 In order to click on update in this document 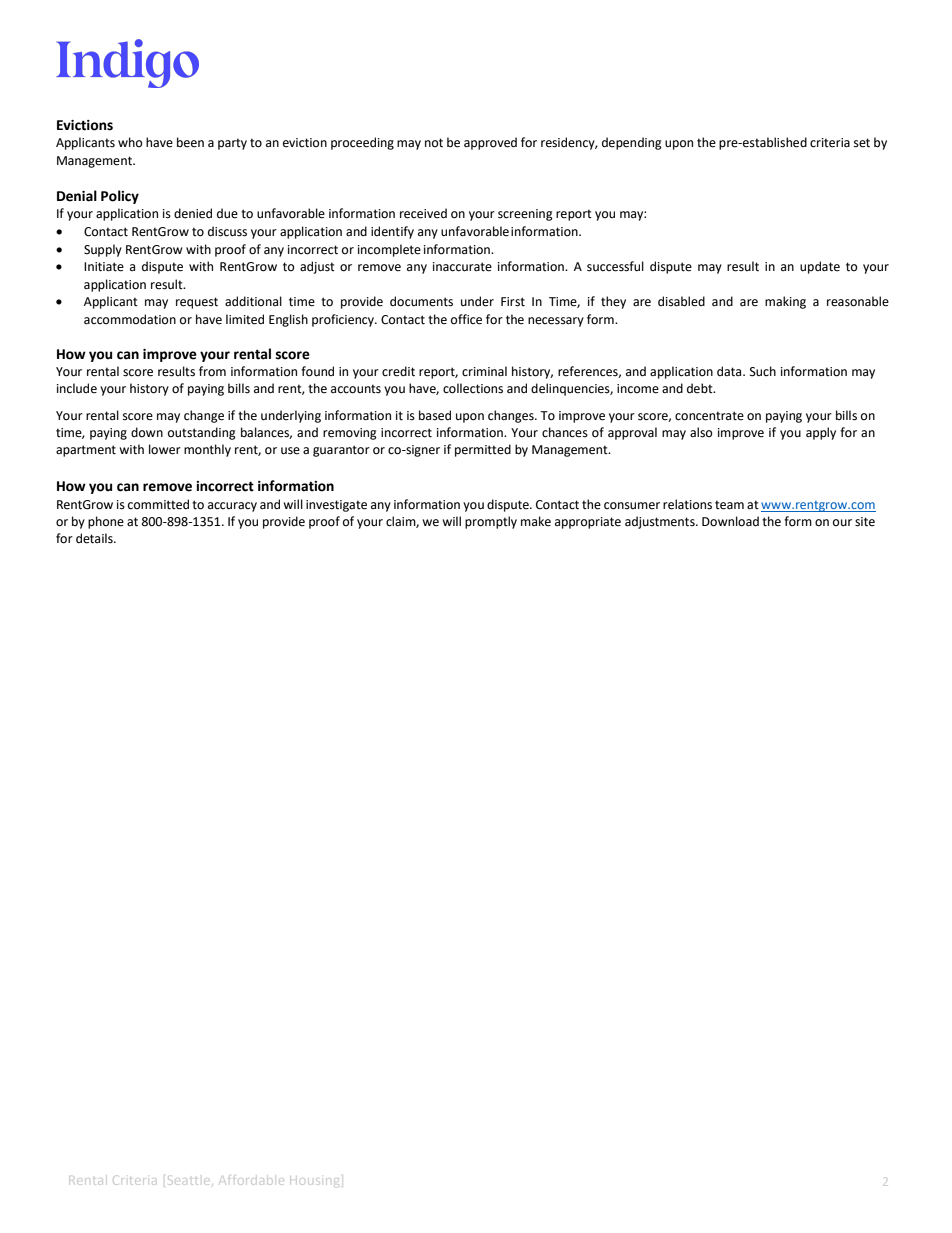, I will do `click(820, 267)`.
